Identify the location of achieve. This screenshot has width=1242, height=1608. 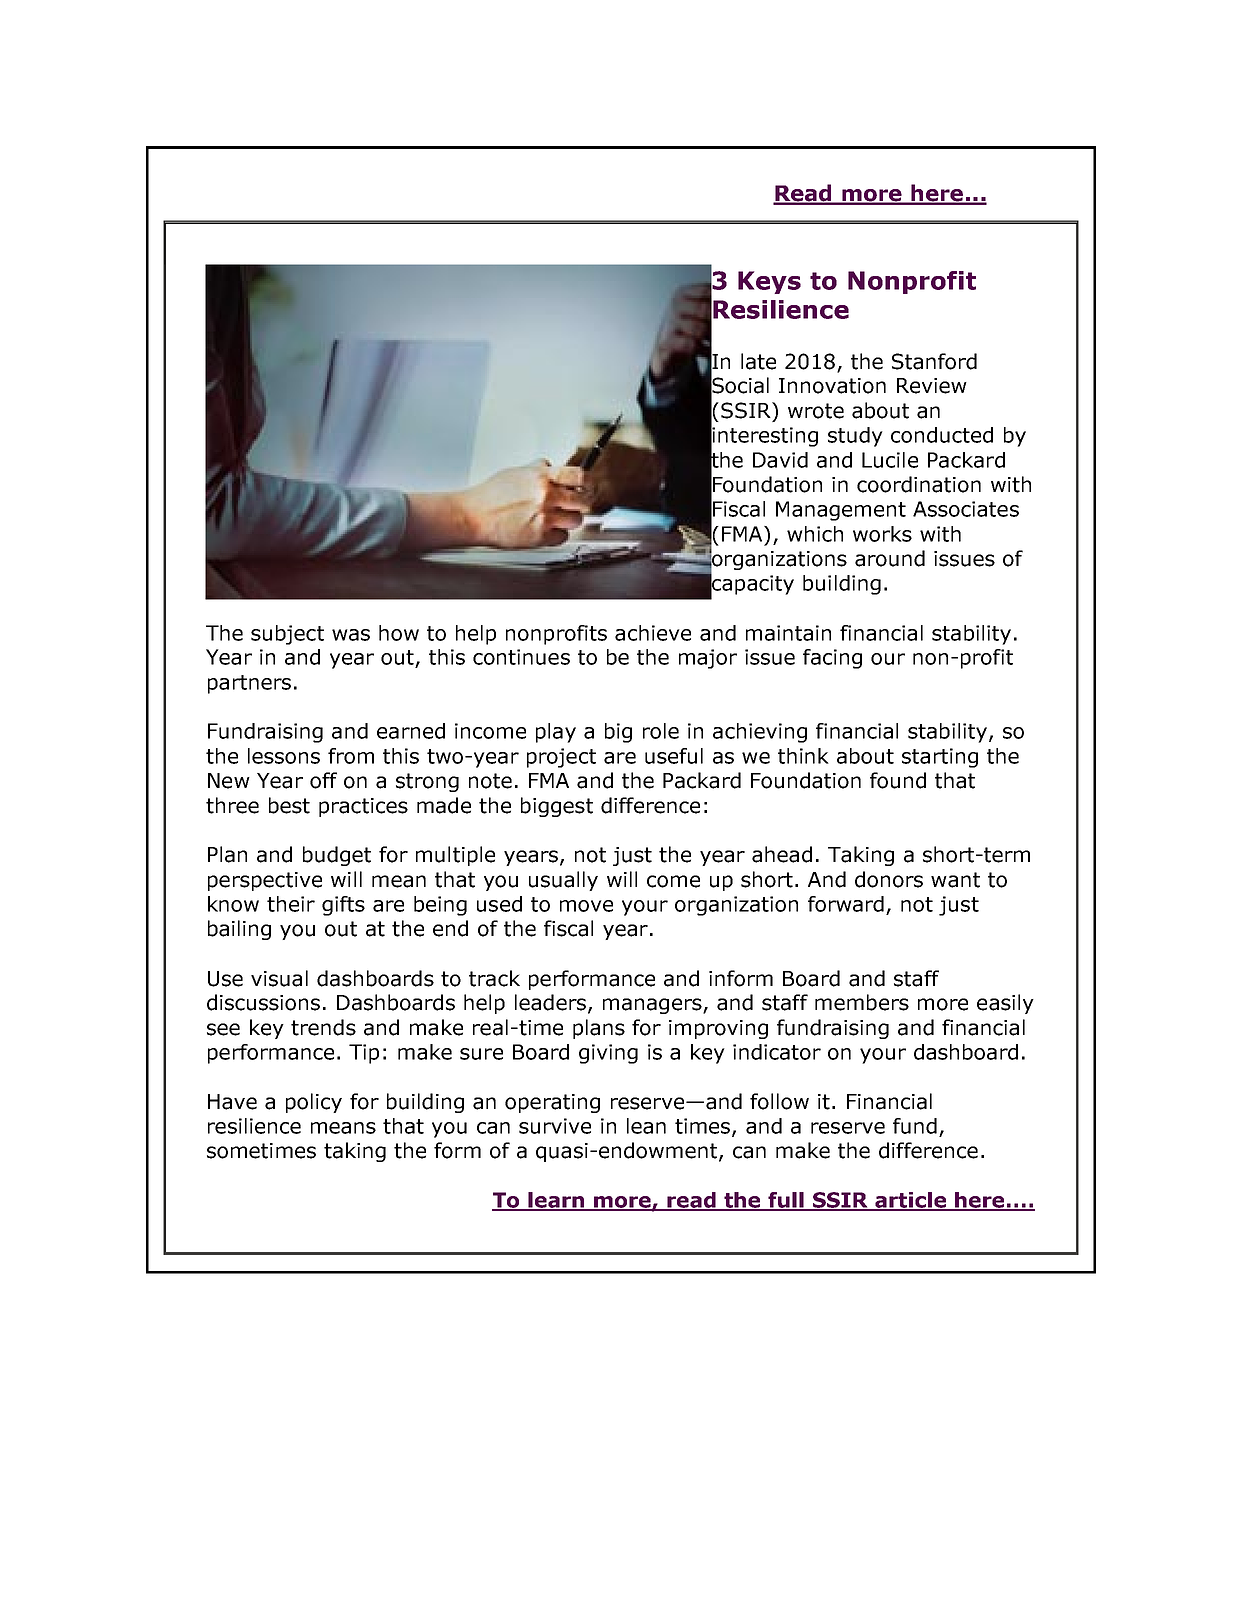
(653, 633).
